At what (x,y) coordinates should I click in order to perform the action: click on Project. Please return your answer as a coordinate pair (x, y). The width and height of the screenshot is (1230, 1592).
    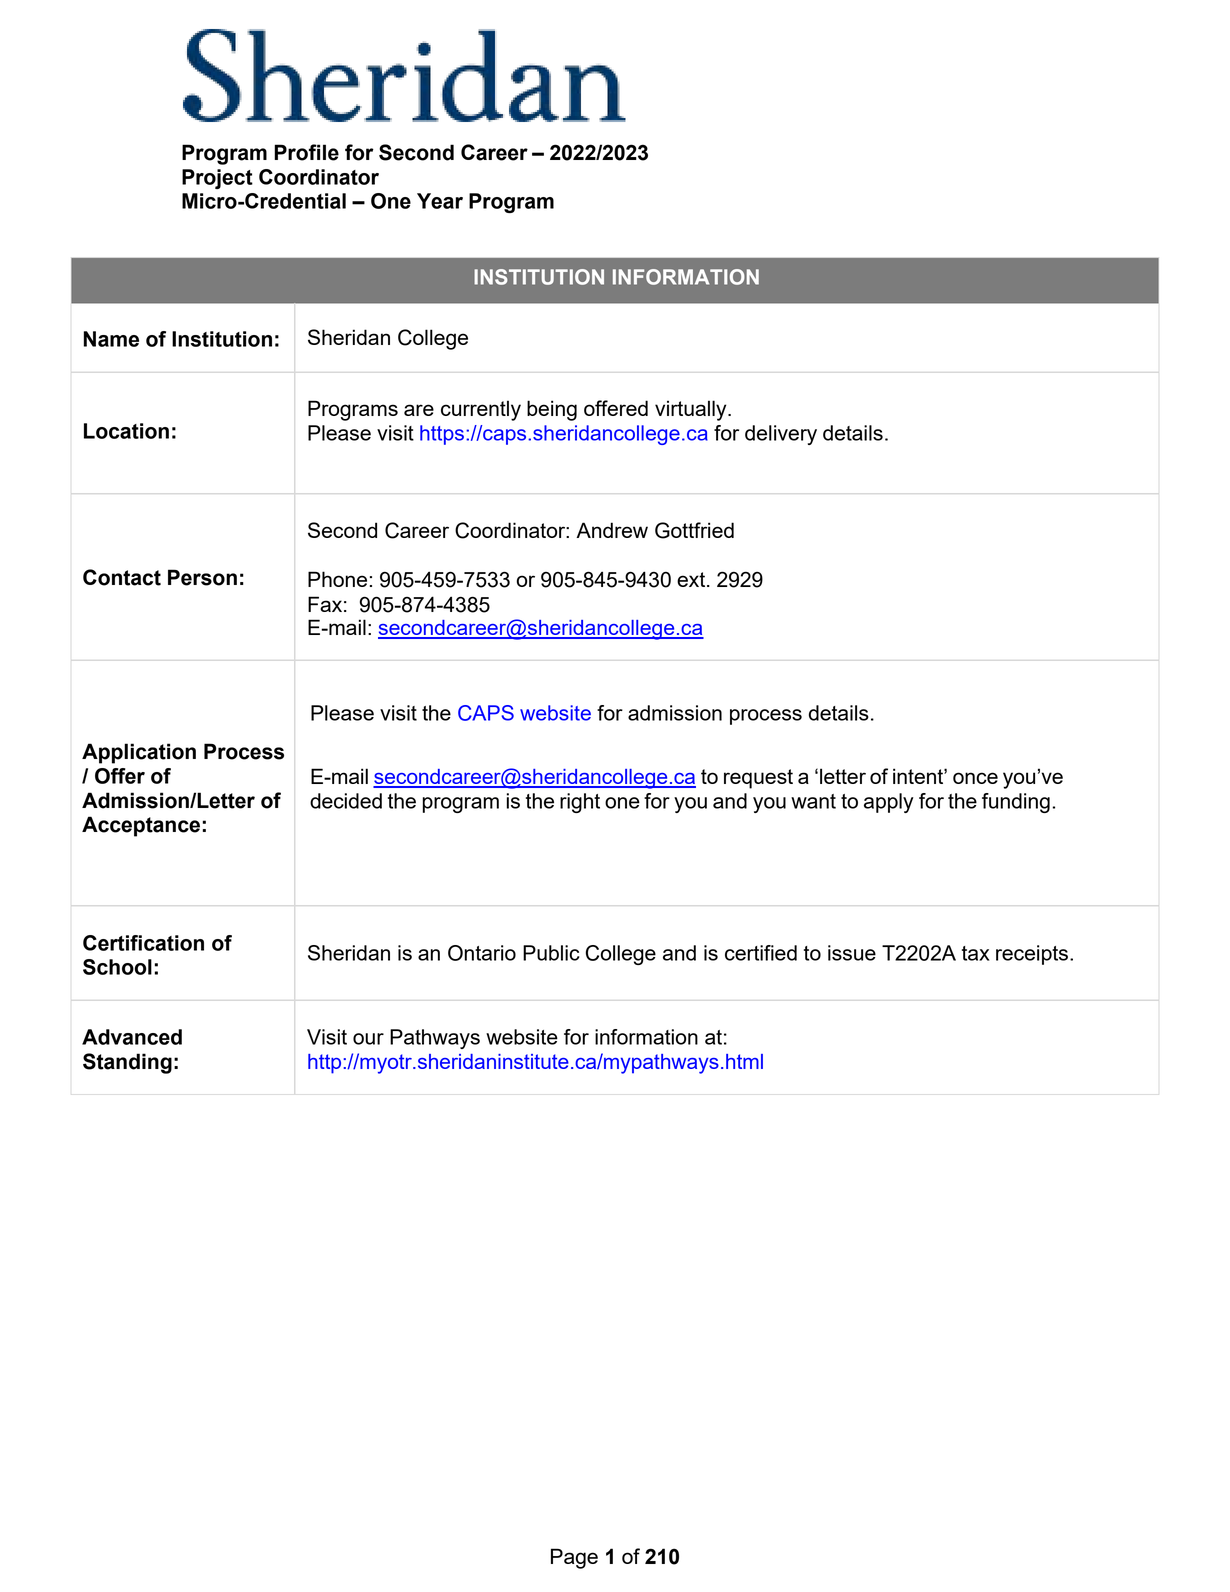
    Looking at the image, I should click on (217, 179).
